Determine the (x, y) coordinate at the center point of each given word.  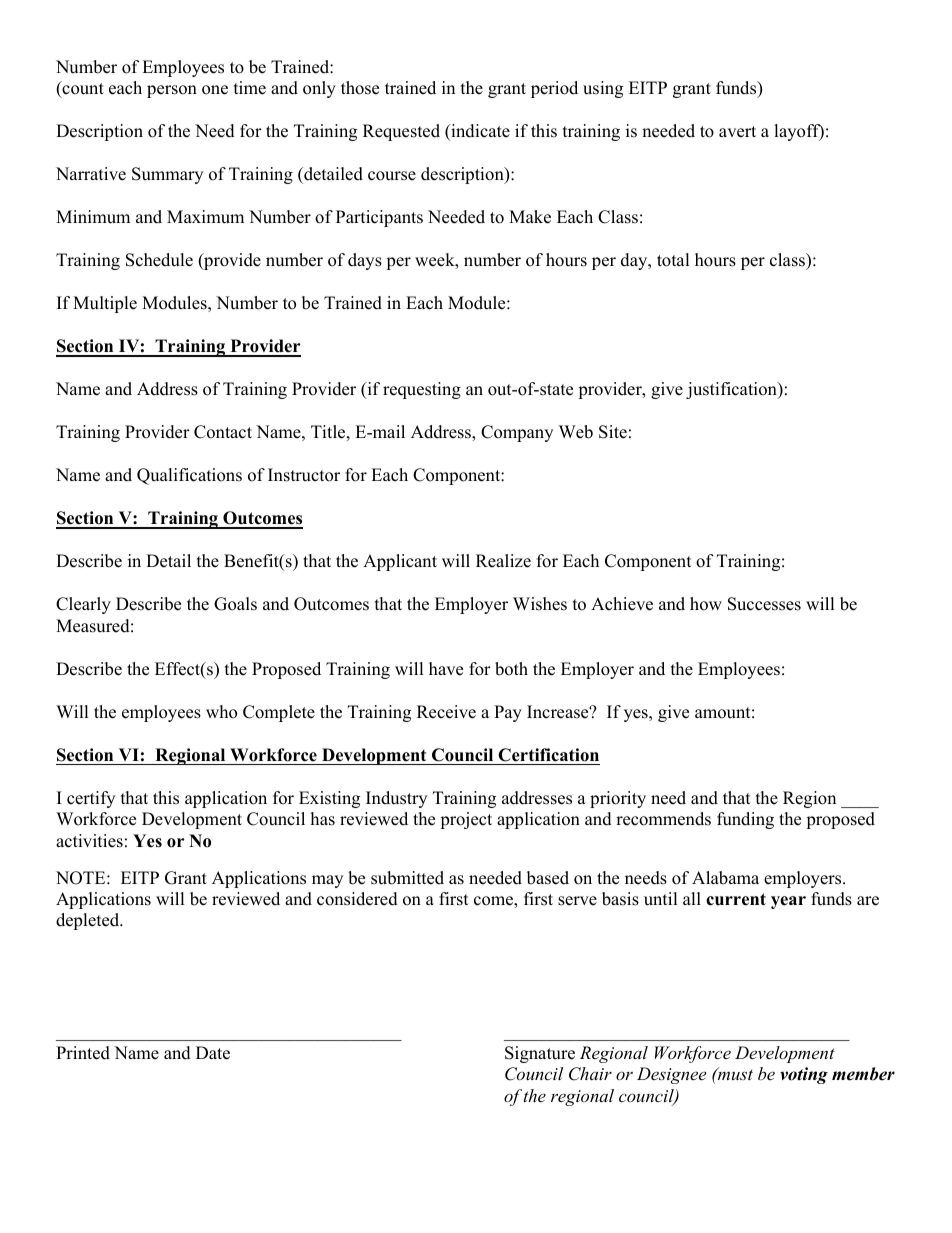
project (466, 820)
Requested (401, 132)
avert (737, 132)
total (673, 260)
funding (745, 820)
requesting (422, 390)
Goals (235, 604)
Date (213, 1053)
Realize (503, 561)
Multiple (105, 304)
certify (91, 799)
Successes (764, 604)
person (172, 91)
